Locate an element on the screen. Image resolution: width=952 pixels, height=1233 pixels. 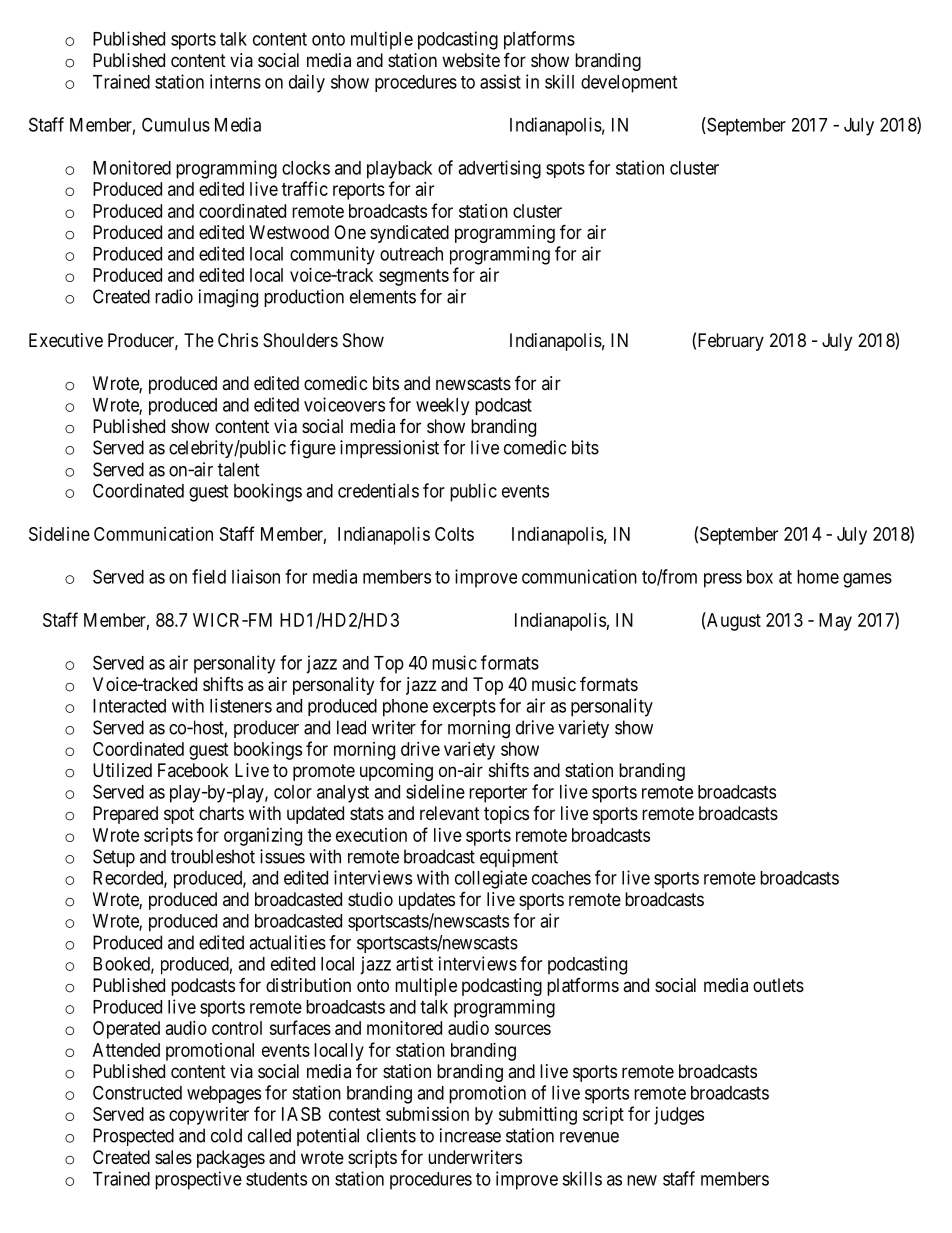
talent is located at coordinates (239, 469).
